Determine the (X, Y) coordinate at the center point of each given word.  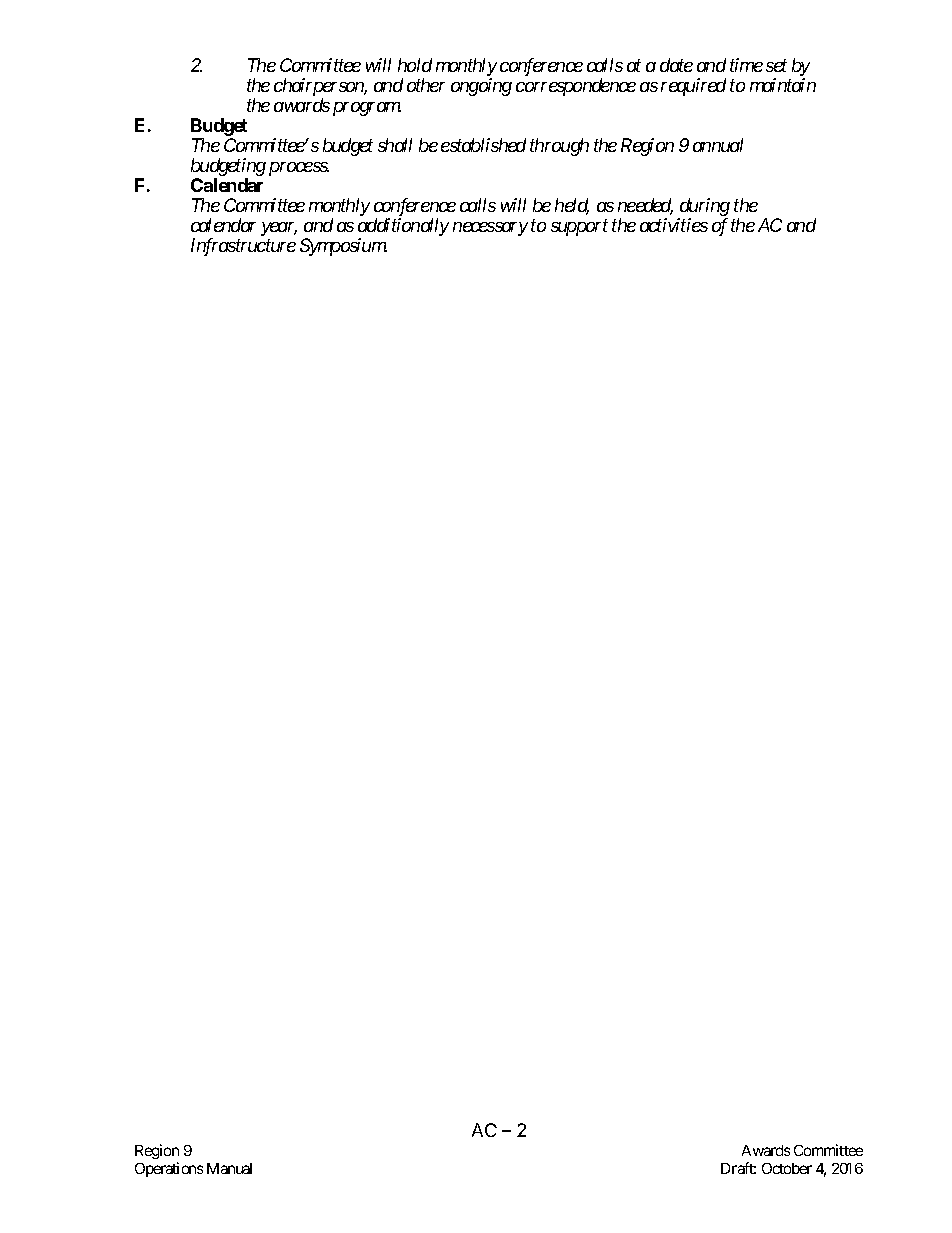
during (704, 208)
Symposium (343, 247)
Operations (169, 1169)
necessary (490, 229)
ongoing (481, 87)
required (693, 87)
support (579, 228)
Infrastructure (243, 247)
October (787, 1168)
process (299, 169)
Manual (229, 1168)
